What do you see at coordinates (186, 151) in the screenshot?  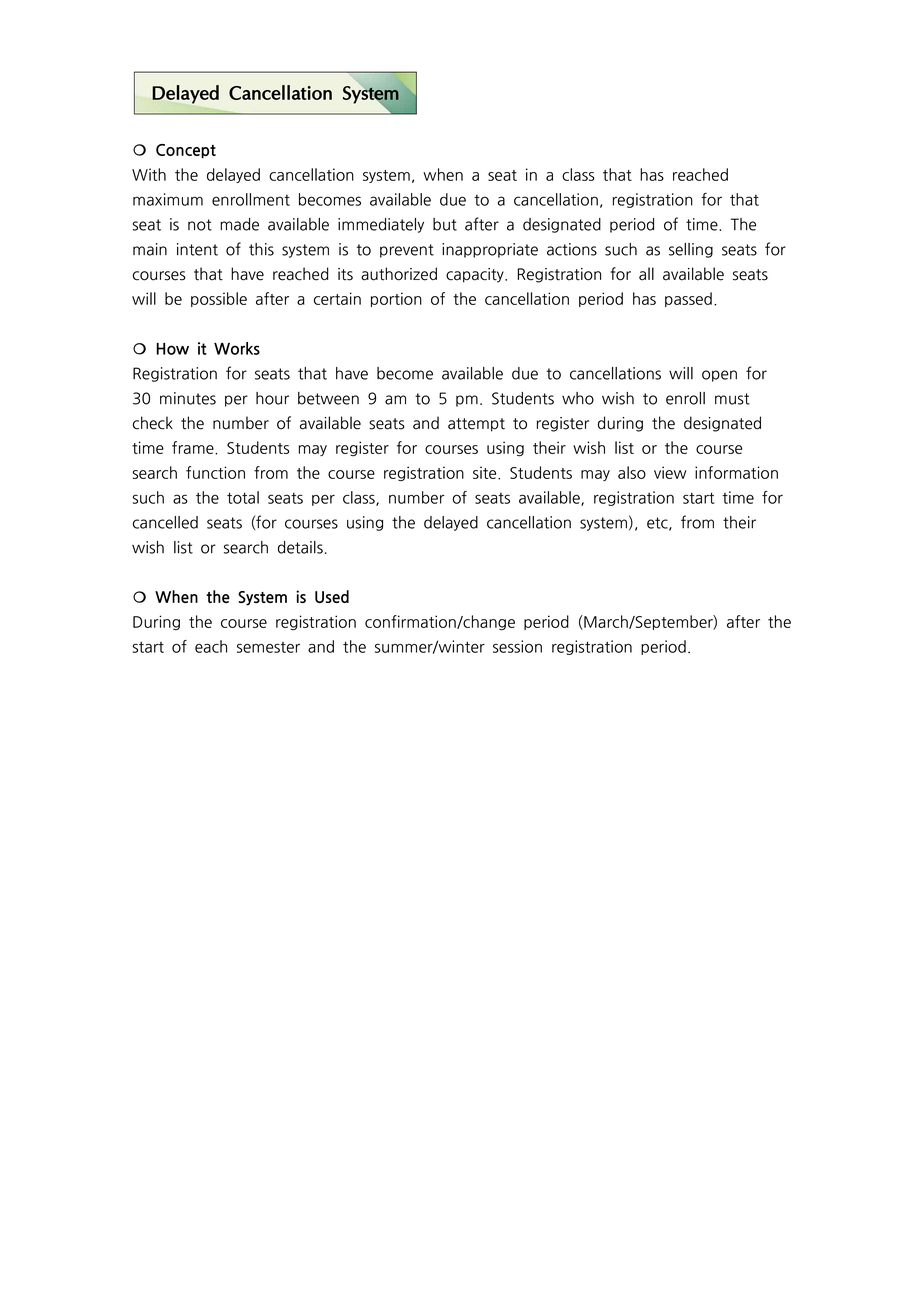 I see `Concept` at bounding box center [186, 151].
